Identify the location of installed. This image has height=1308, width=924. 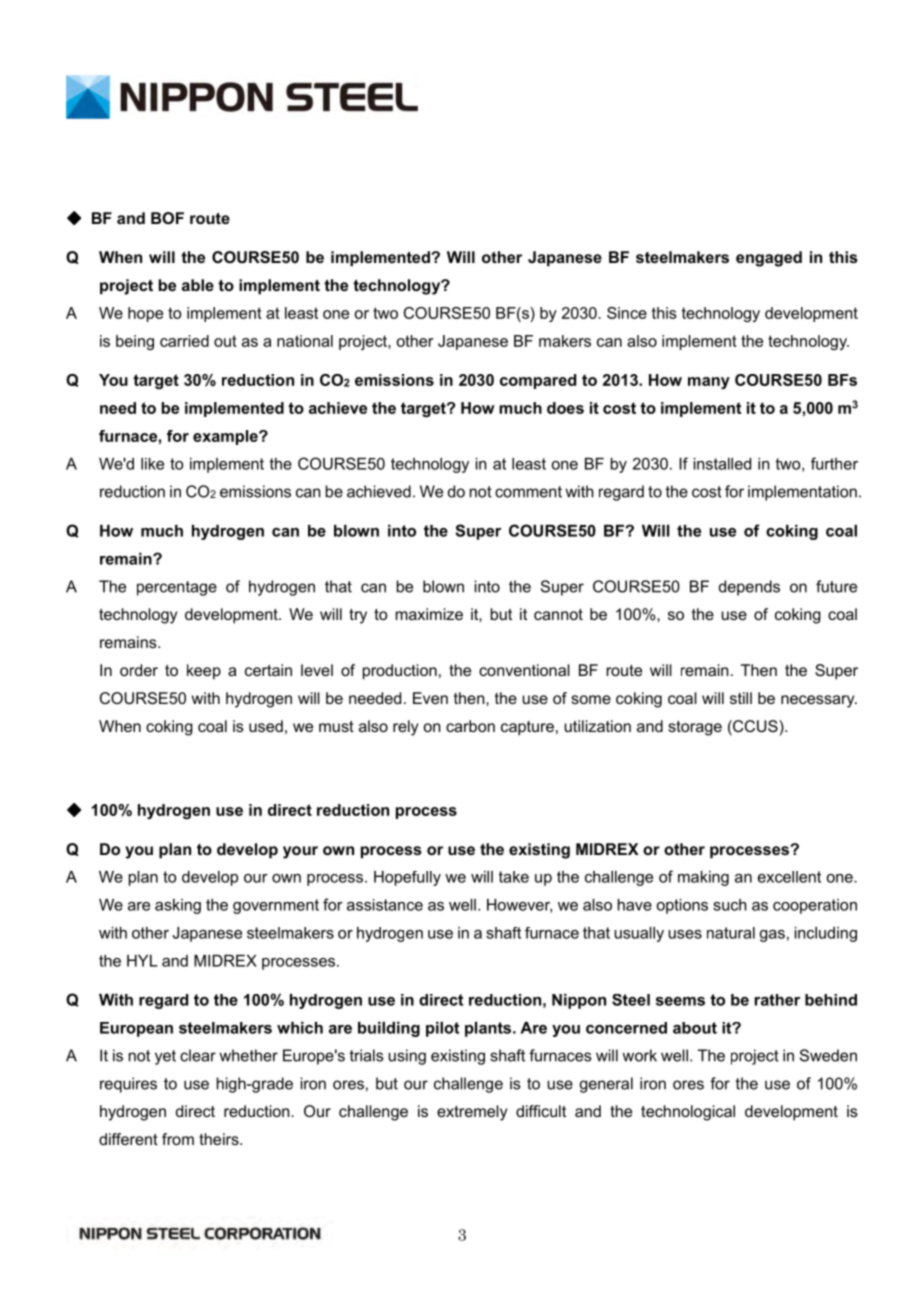
(722, 464).
